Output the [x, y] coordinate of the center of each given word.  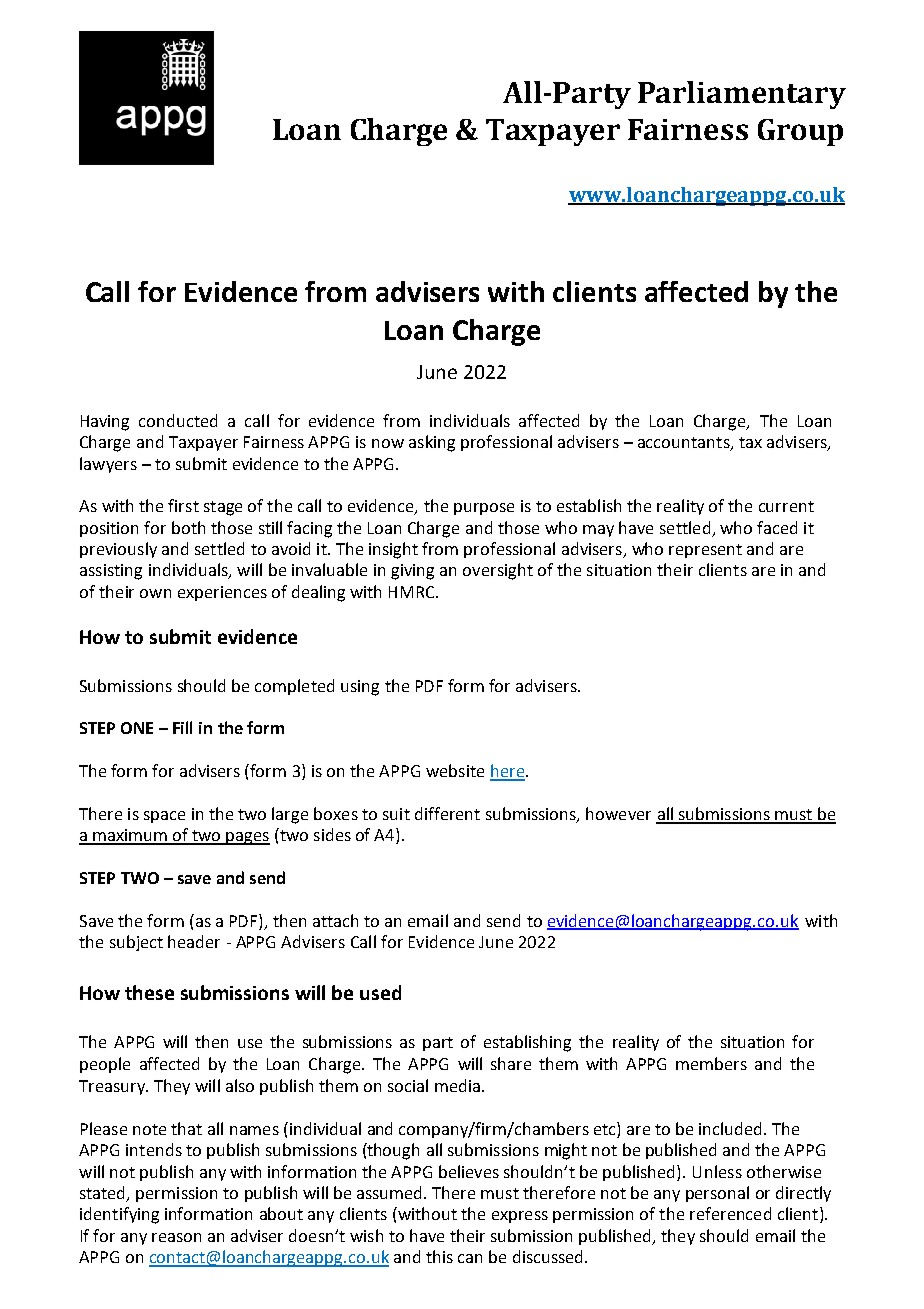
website [455, 770]
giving [412, 572]
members [711, 1063]
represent [705, 551]
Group [800, 132]
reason [176, 1237]
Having [105, 423]
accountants [685, 444]
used [380, 992]
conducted [178, 420]
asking [432, 443]
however [618, 813]
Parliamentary [742, 95]
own [155, 593]
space [164, 817]
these [149, 992]
